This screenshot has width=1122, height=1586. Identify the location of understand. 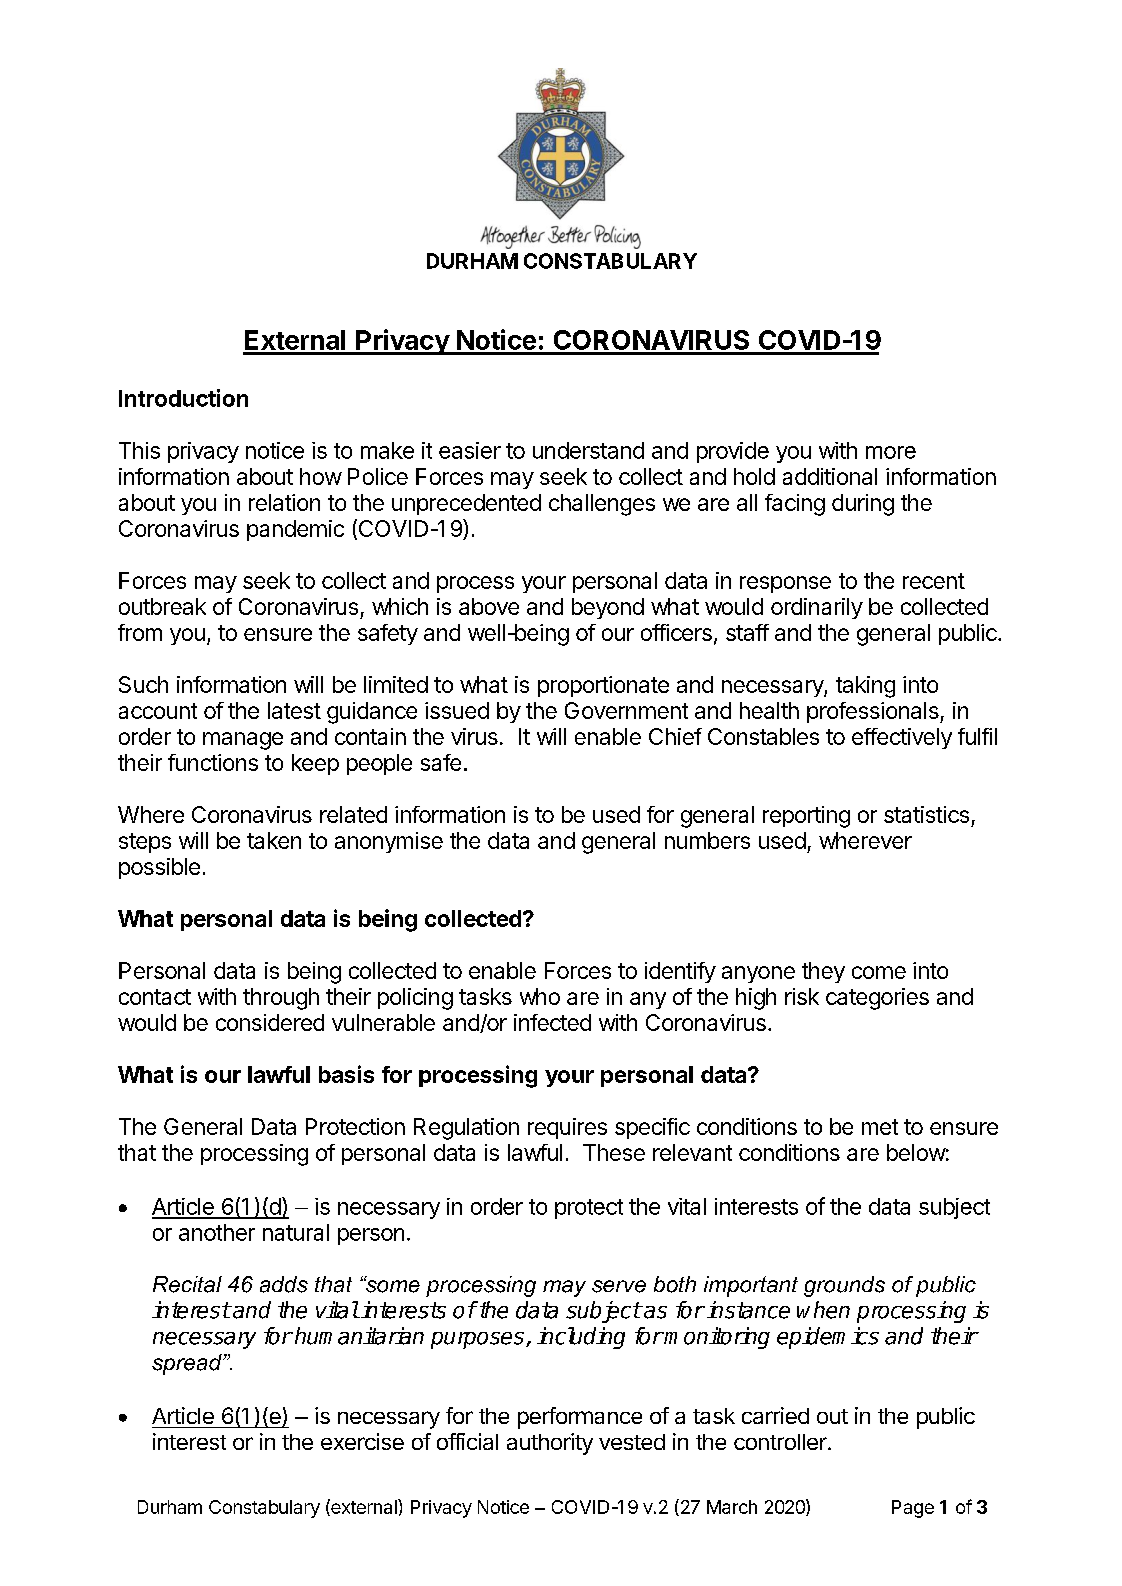
(588, 450).
